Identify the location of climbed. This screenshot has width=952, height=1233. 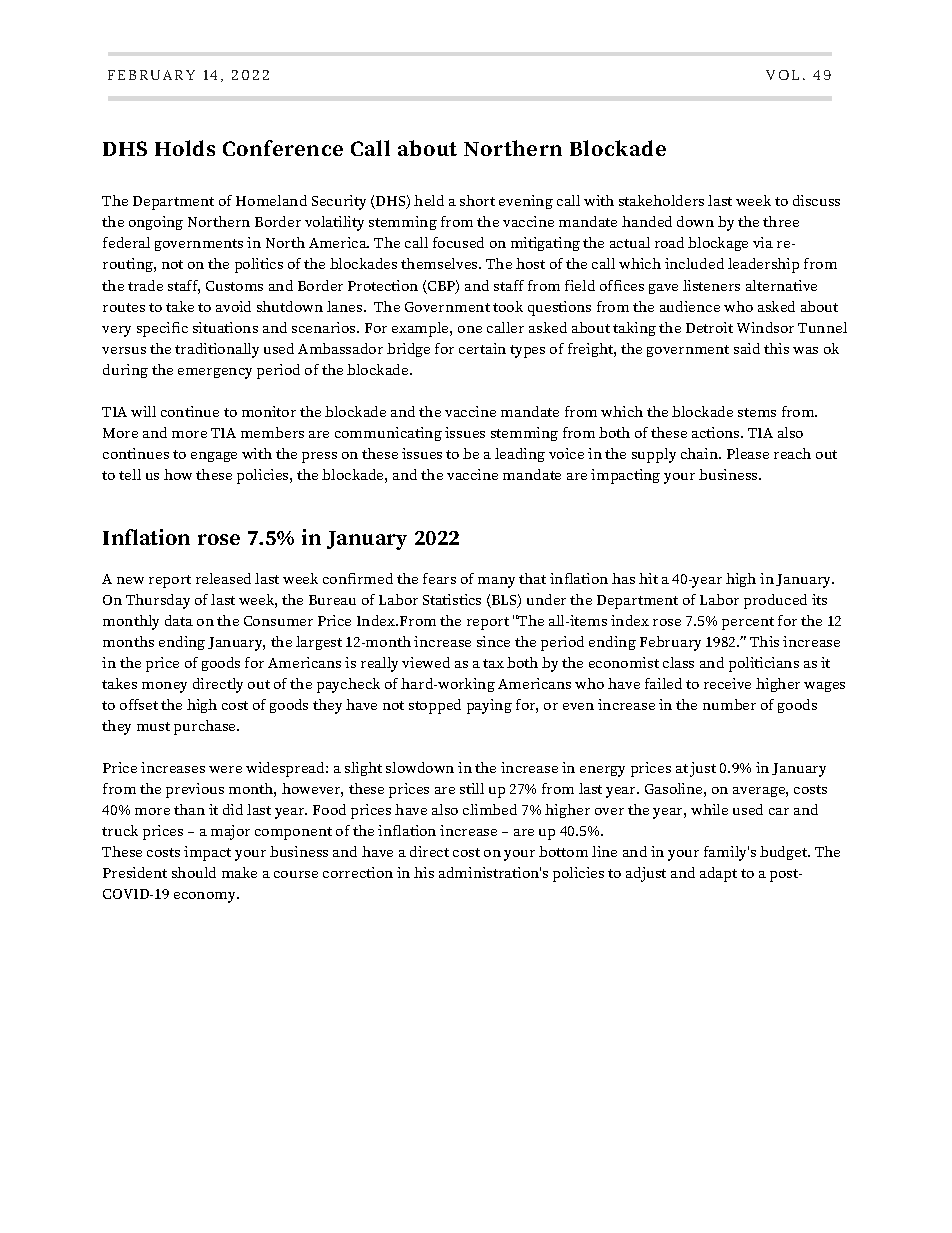
(490, 809).
